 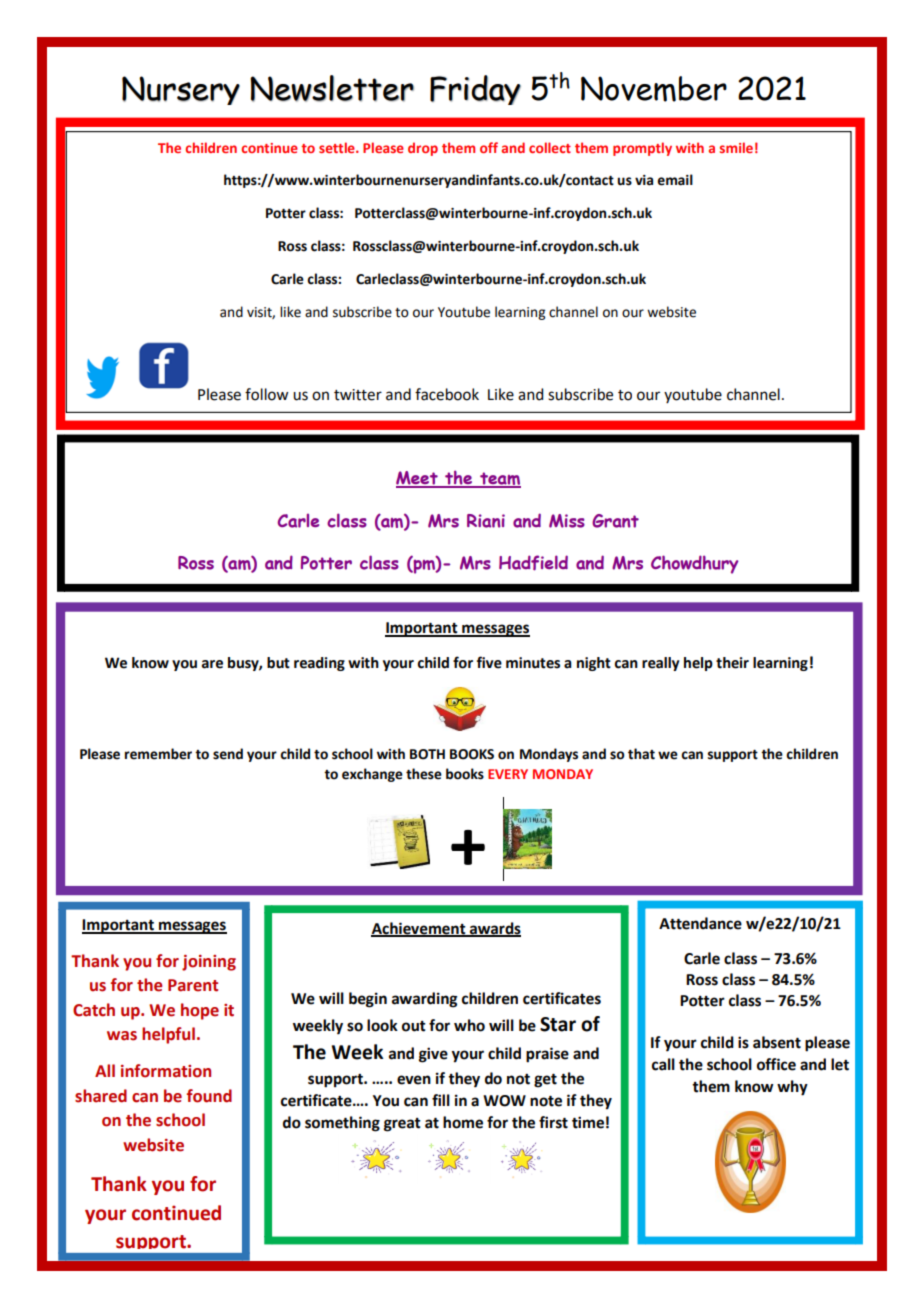 I want to click on drop, so click(x=423, y=149).
